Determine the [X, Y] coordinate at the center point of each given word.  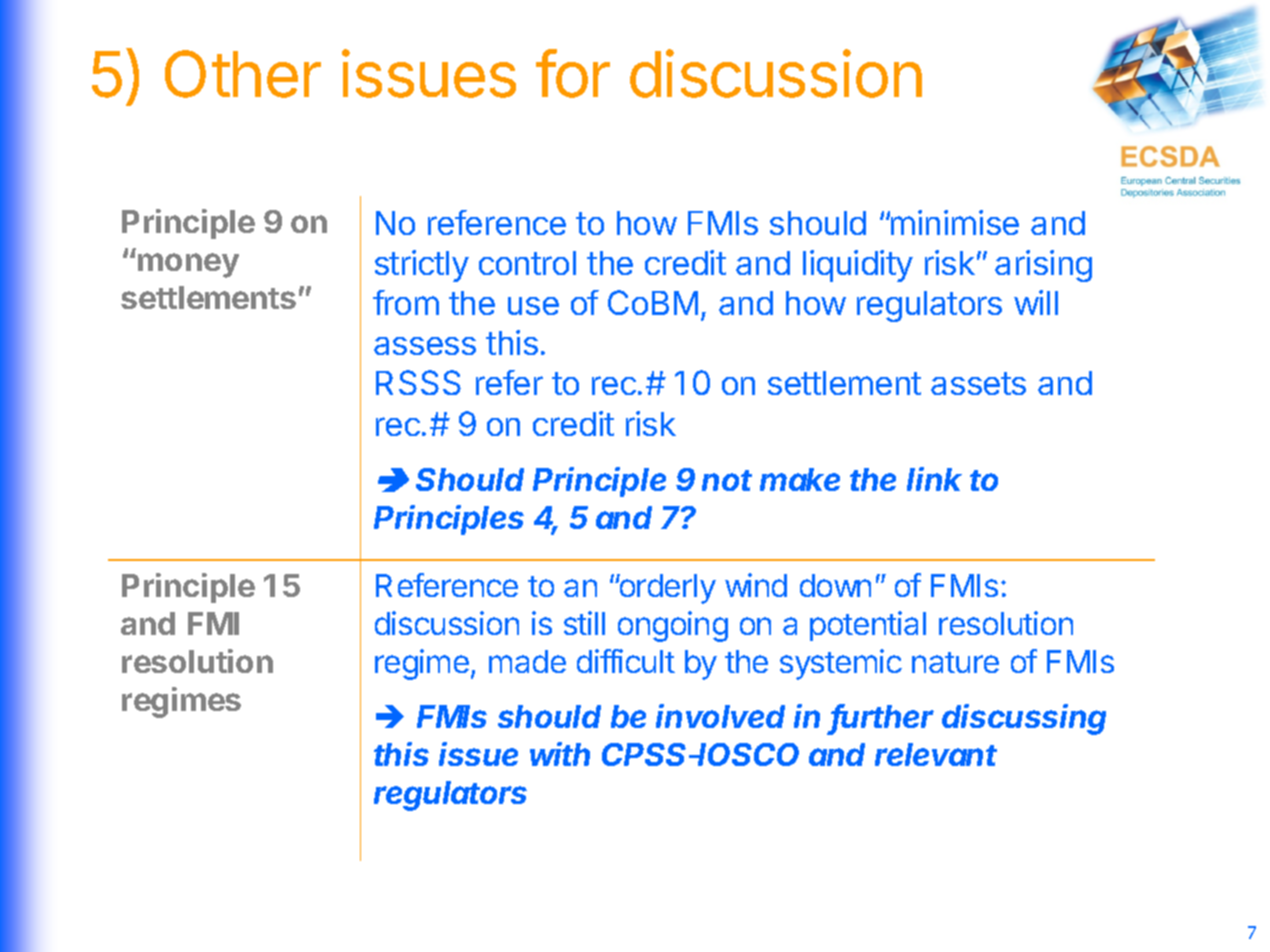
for [573, 73]
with [560, 754]
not [727, 480]
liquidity [858, 266]
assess [425, 346]
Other [243, 74]
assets [978, 383]
